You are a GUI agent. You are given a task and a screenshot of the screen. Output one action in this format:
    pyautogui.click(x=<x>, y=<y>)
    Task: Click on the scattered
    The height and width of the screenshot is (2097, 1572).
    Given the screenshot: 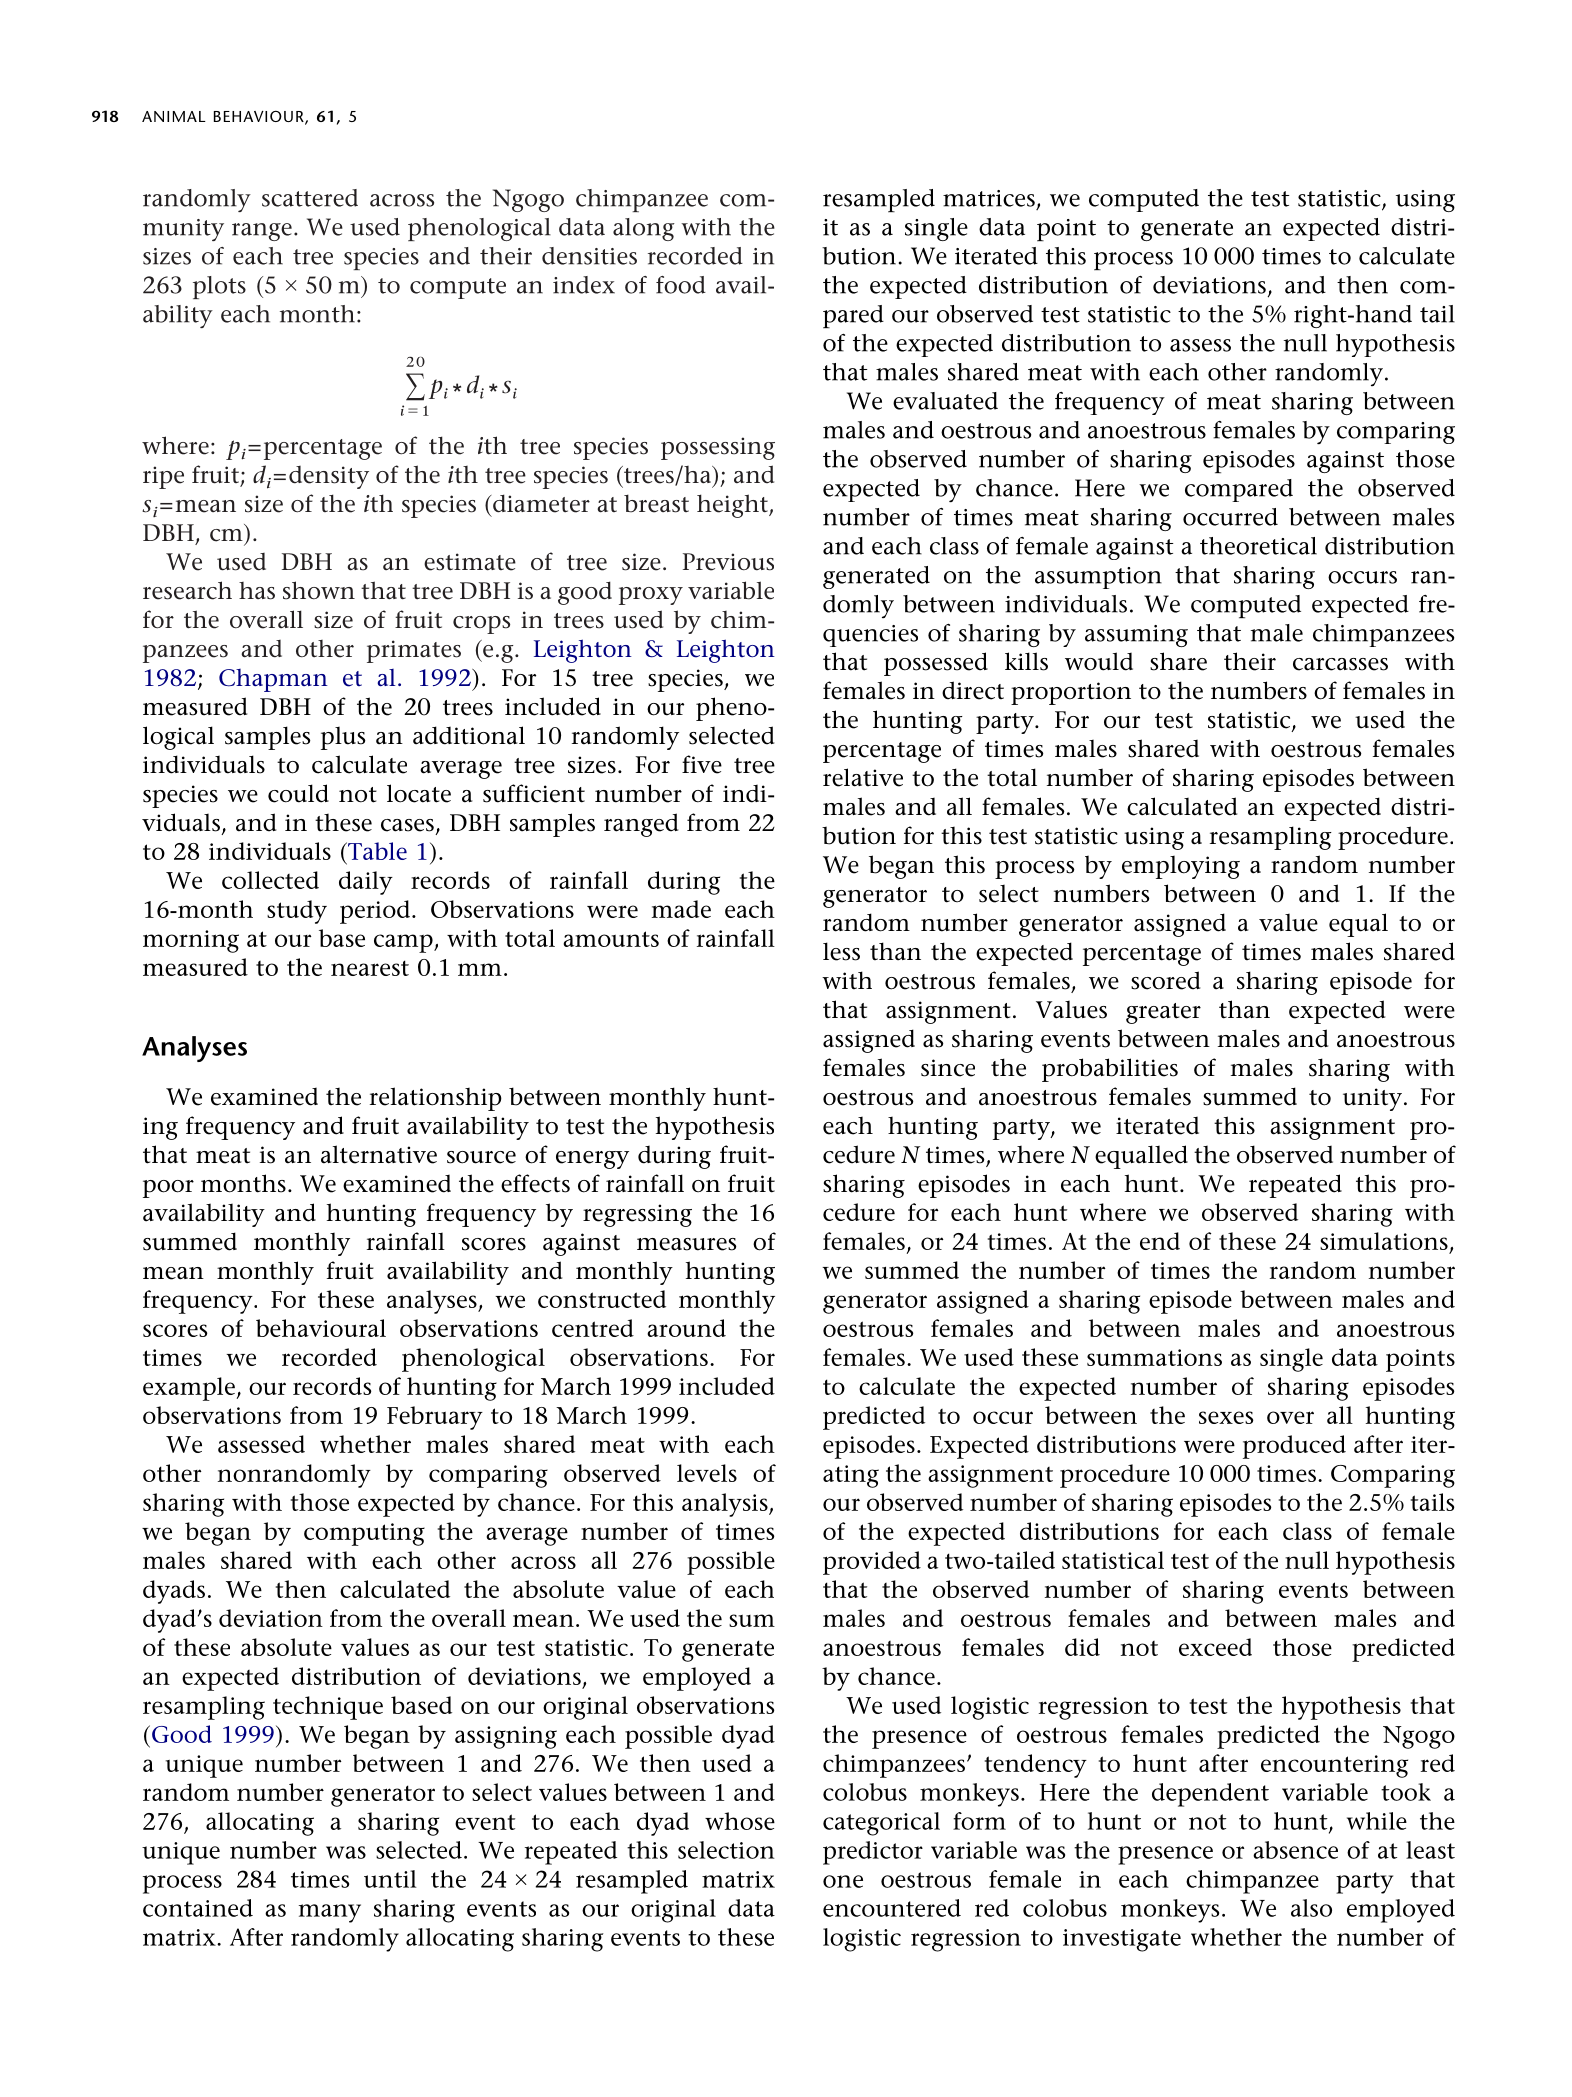 What is the action you would take?
    pyautogui.click(x=310, y=198)
